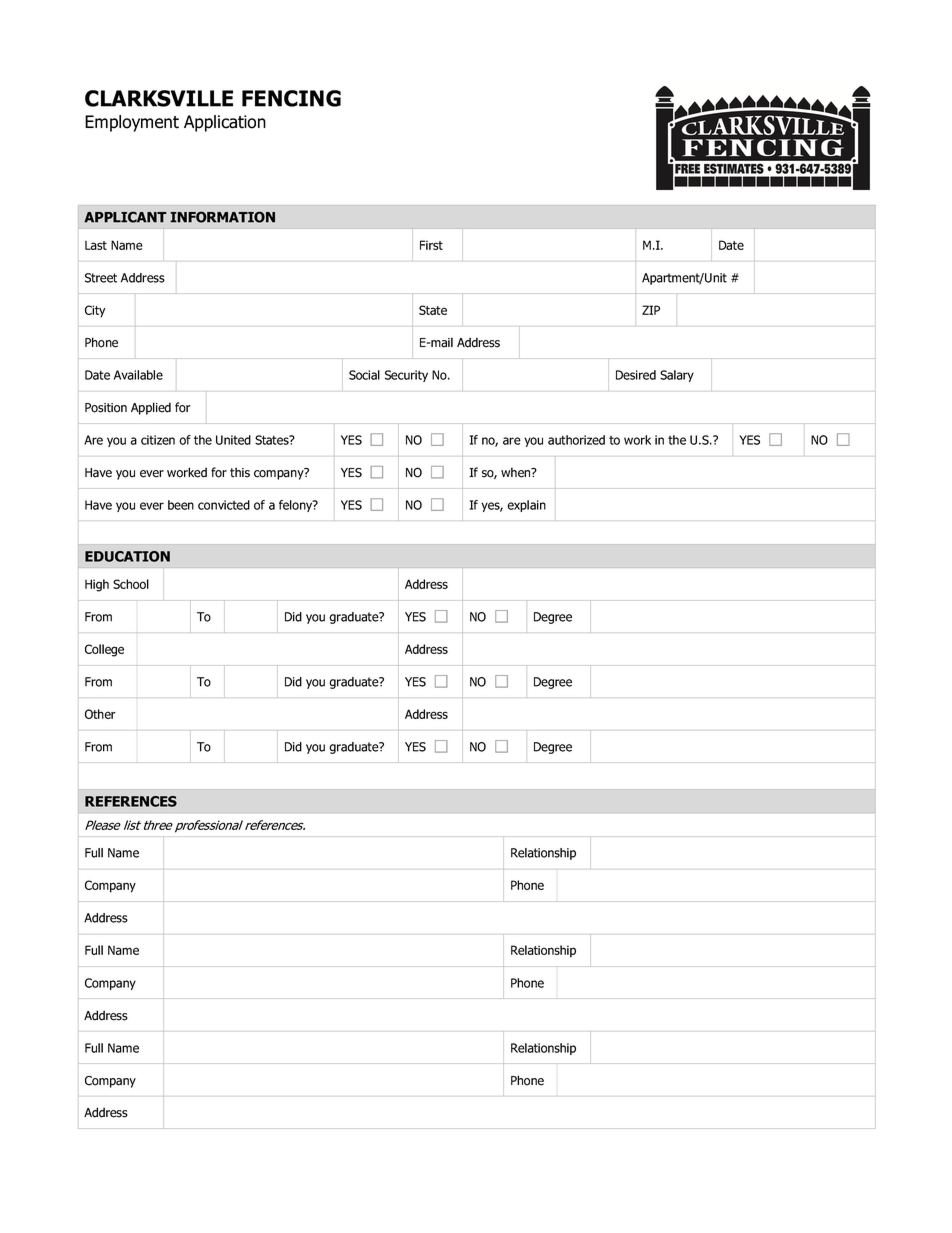  Describe the element at coordinates (100, 714) in the page. I see `Other` at that location.
